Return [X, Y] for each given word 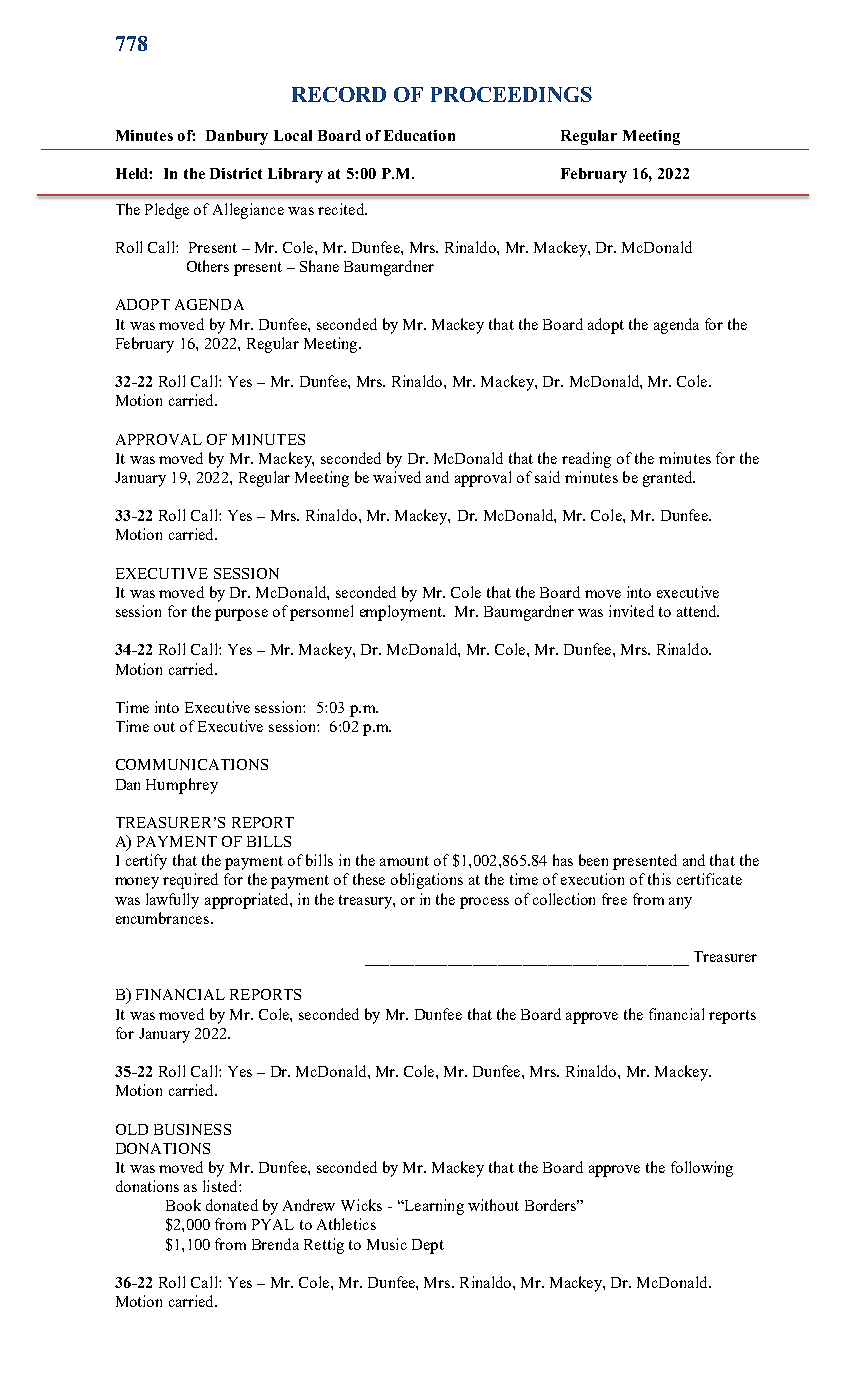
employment [402, 613]
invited [631, 611]
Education [419, 135]
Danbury [237, 137]
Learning [433, 1207]
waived [397, 477]
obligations [427, 881]
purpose [241, 615]
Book [183, 1205]
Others [208, 266]
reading [586, 460]
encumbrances [164, 918]
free [614, 899]
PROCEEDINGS [511, 94]
